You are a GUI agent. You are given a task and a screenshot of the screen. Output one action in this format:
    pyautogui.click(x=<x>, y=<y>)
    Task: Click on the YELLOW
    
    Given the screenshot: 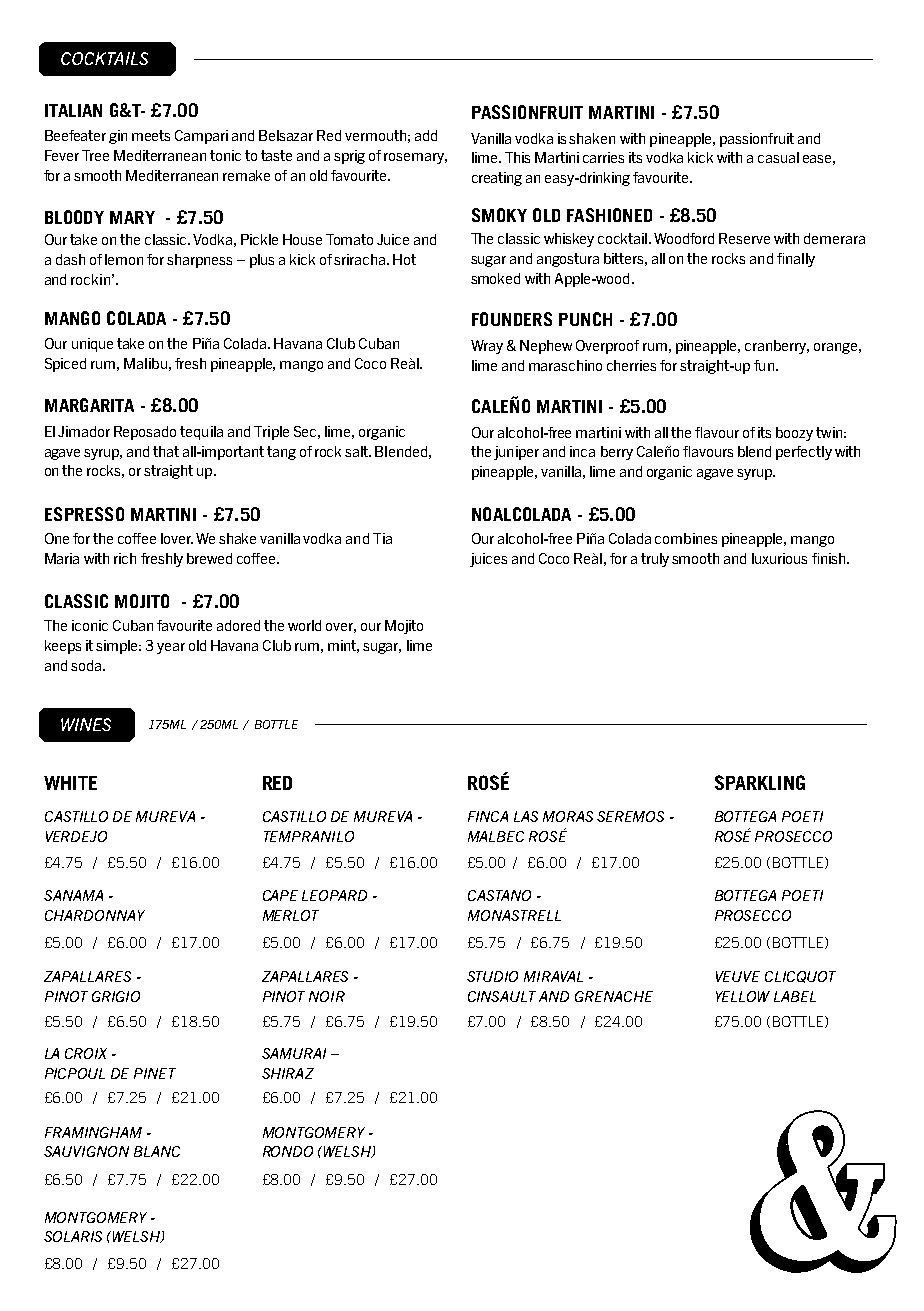 What is the action you would take?
    pyautogui.click(x=743, y=996)
